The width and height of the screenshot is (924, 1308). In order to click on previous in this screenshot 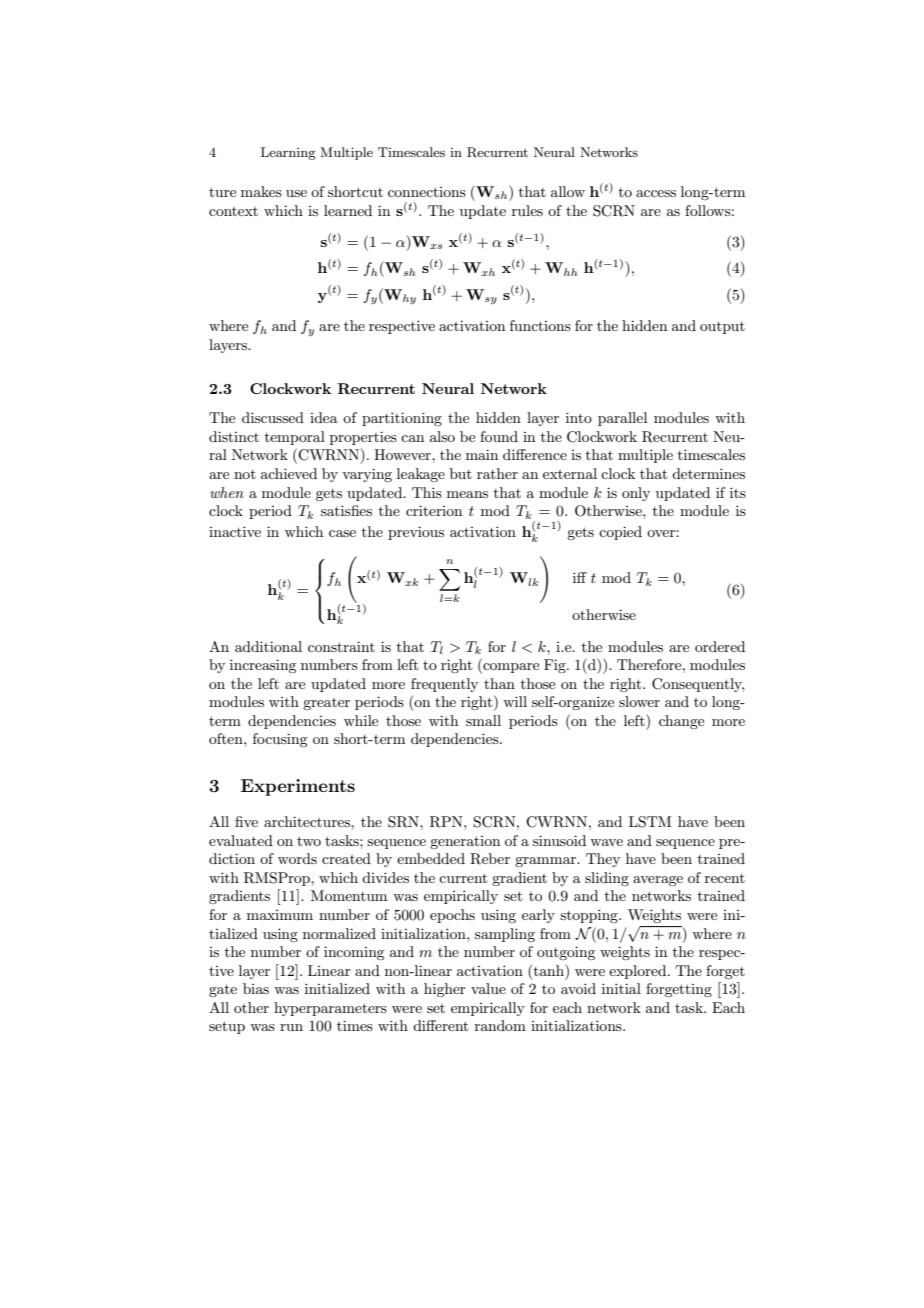, I will do `click(416, 533)`.
